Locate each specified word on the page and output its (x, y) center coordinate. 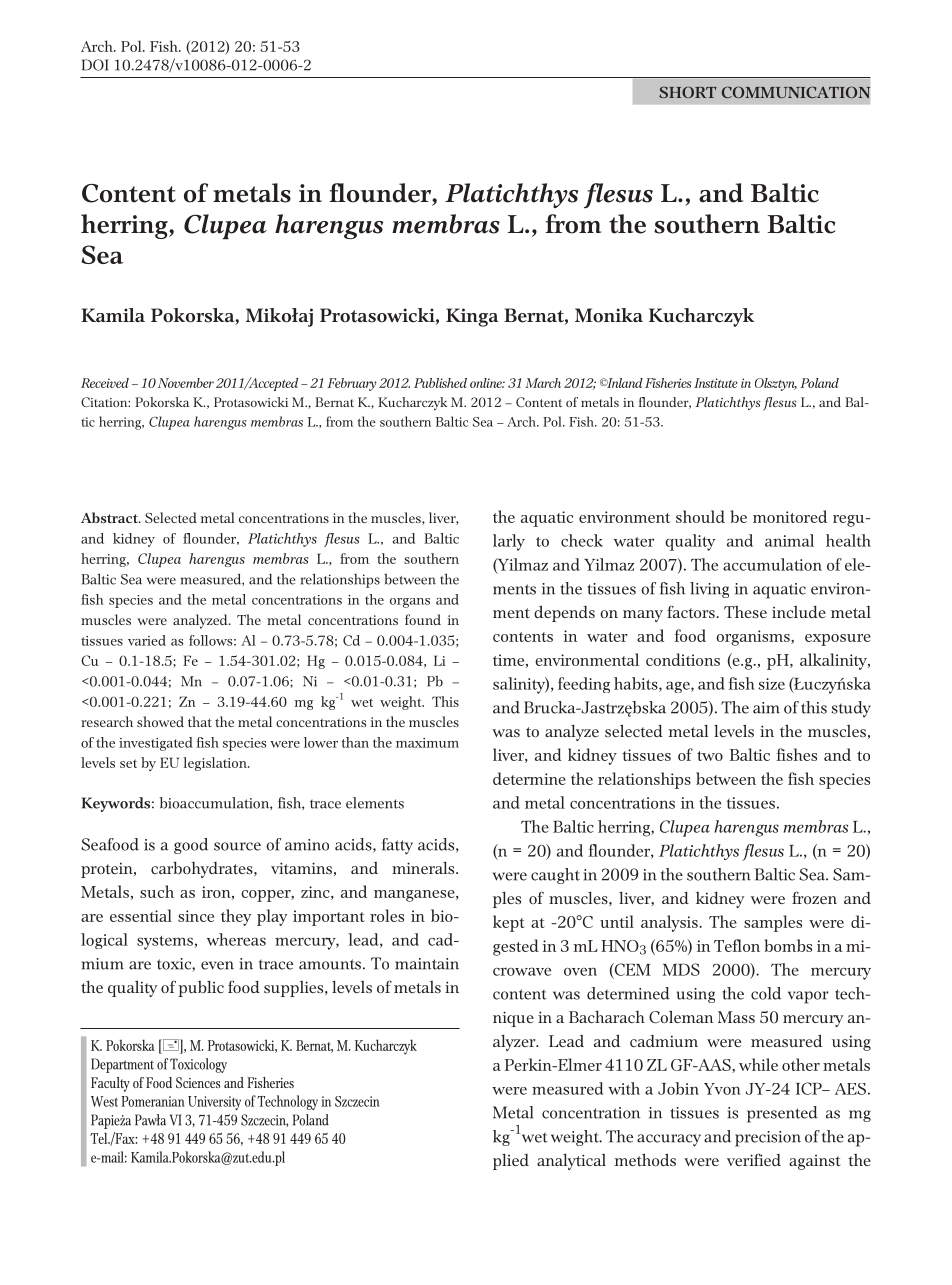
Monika (609, 315)
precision (768, 1139)
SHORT (688, 92)
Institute (716, 383)
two (710, 756)
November (186, 383)
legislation (216, 764)
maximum (427, 743)
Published (440, 383)
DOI (95, 65)
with (624, 1088)
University (214, 1103)
